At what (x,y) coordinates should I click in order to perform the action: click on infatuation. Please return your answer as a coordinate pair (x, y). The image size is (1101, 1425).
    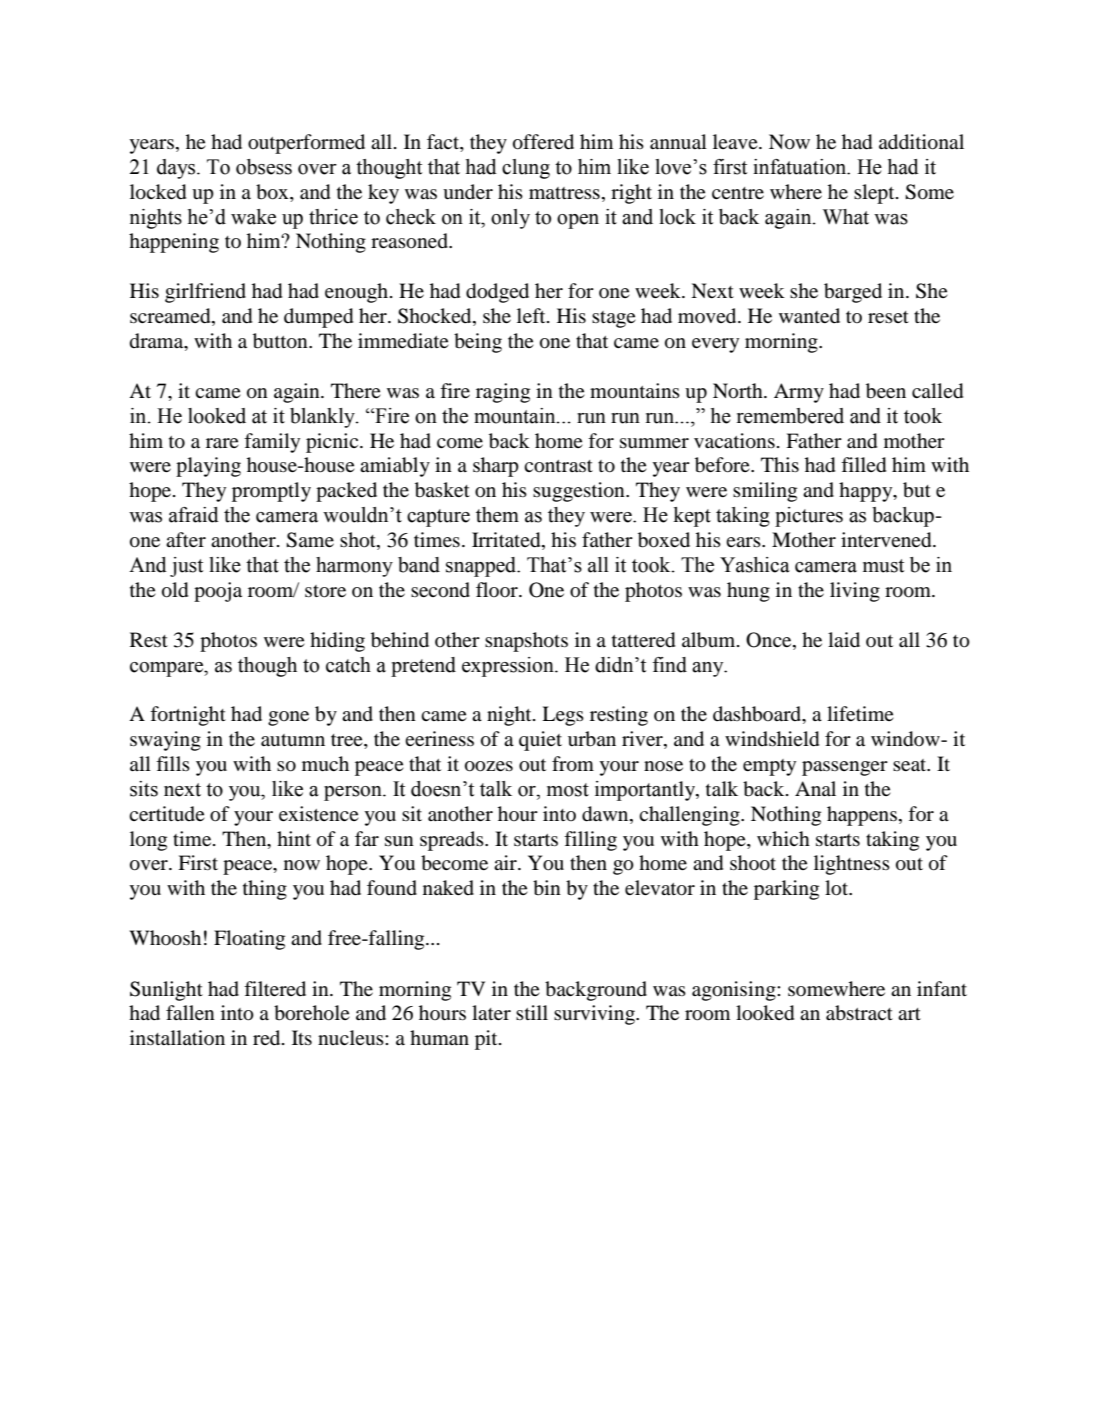
    Looking at the image, I should click on (801, 167).
